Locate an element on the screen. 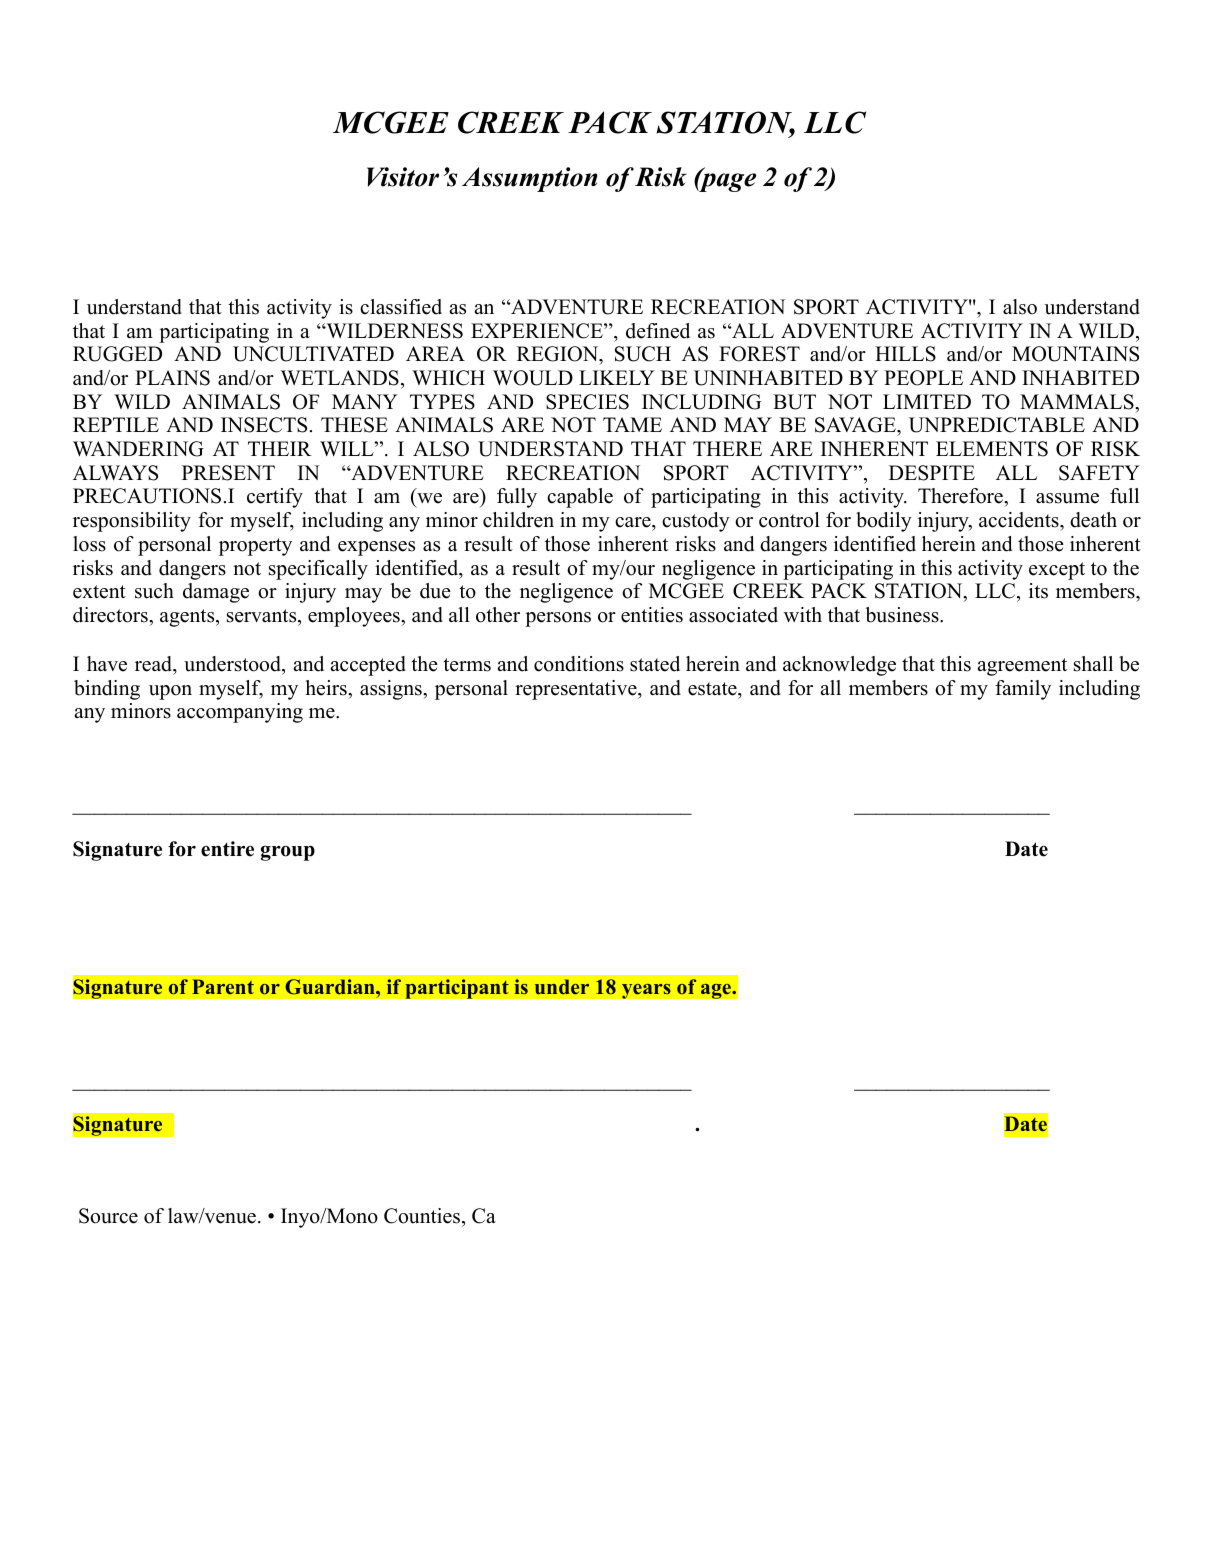 The height and width of the screenshot is (1564, 1209). HILLS is located at coordinates (905, 354).
